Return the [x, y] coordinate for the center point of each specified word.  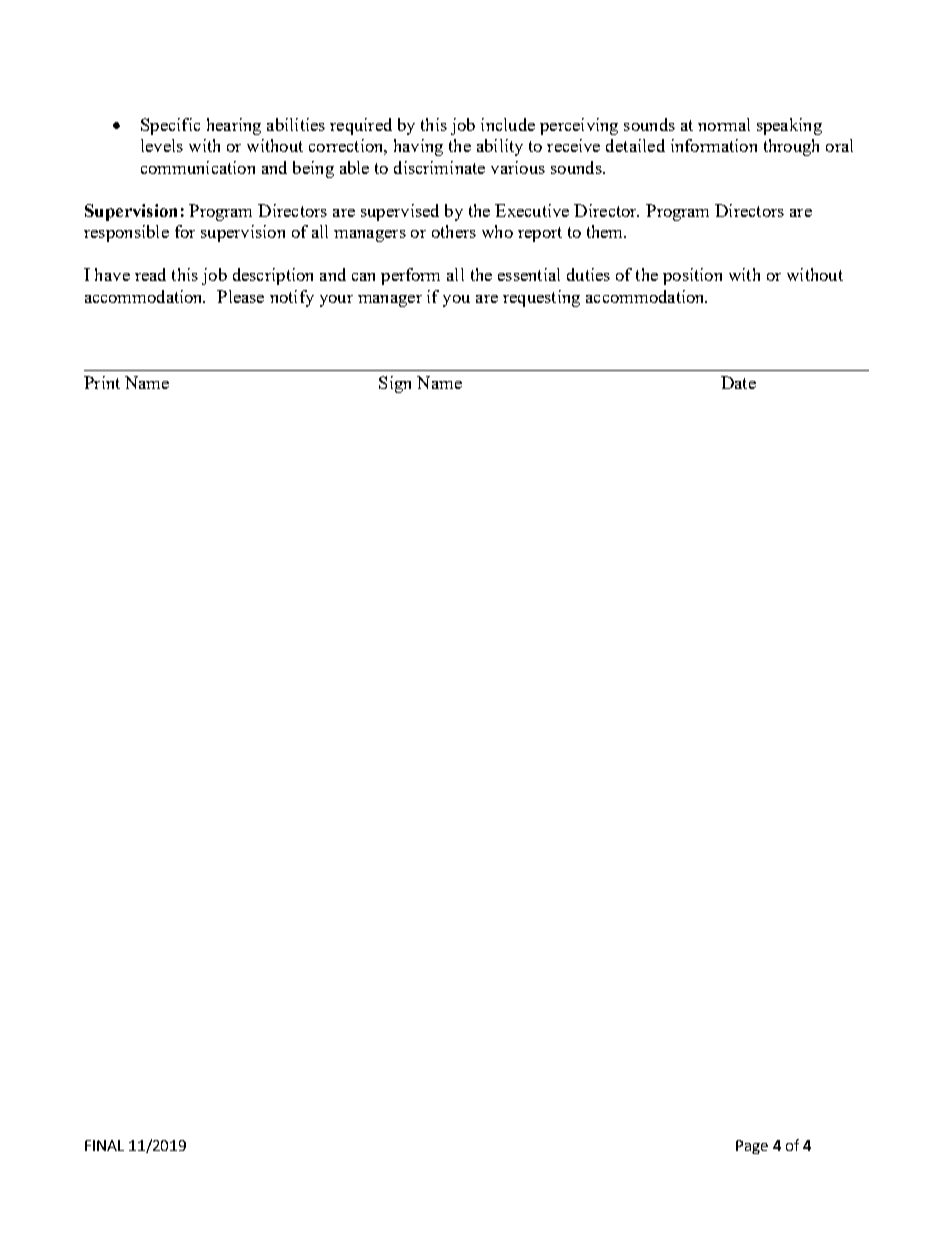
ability [500, 147]
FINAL [104, 1145]
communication [198, 167]
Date [738, 382]
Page [752, 1147]
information [714, 145]
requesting [541, 298]
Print [102, 382]
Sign [395, 384]
